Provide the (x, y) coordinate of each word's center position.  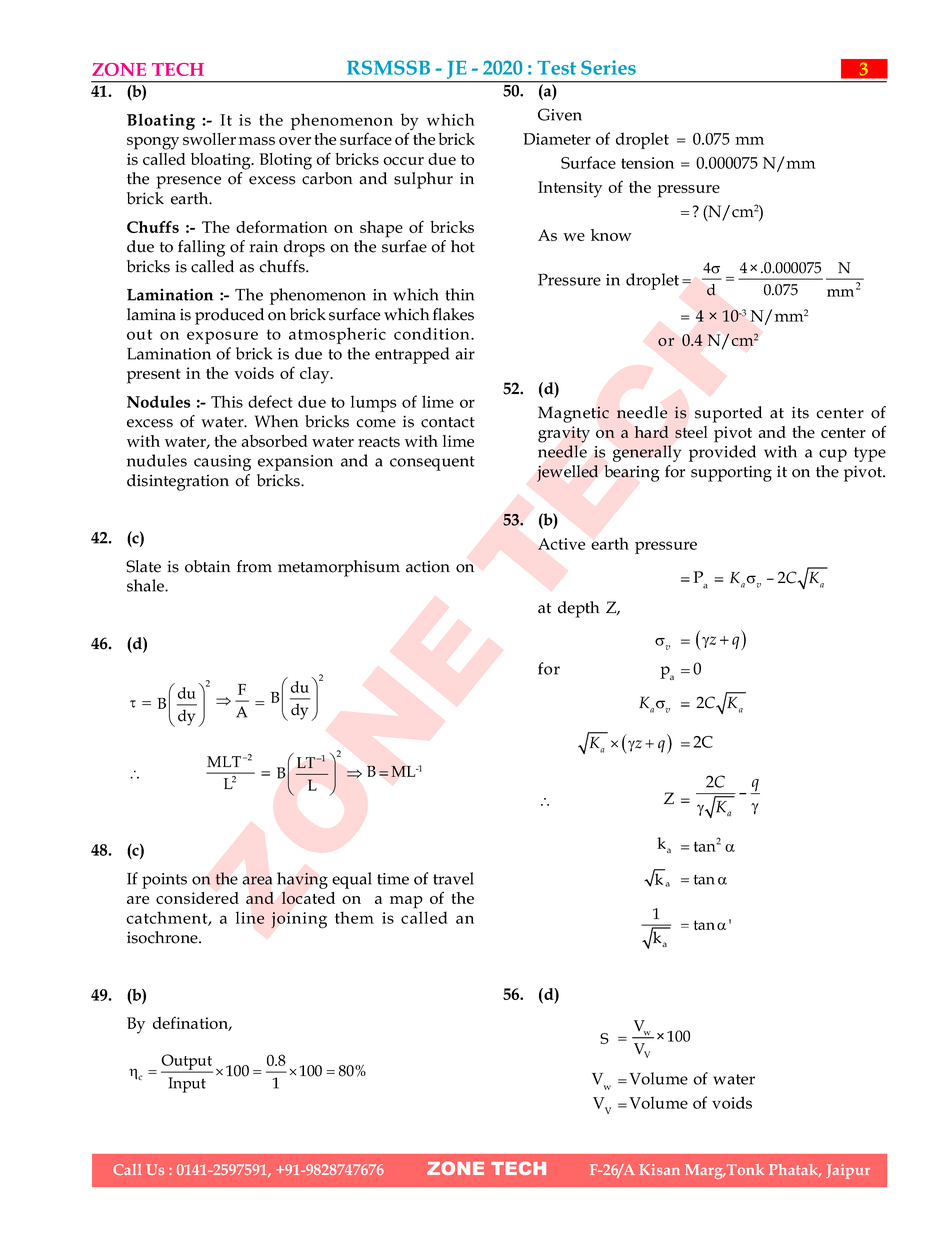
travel (453, 878)
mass (257, 141)
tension (647, 163)
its (800, 412)
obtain (208, 566)
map (406, 902)
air (465, 354)
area (257, 880)
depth (579, 609)
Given (560, 114)
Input (187, 1085)
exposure (222, 337)
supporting (731, 473)
